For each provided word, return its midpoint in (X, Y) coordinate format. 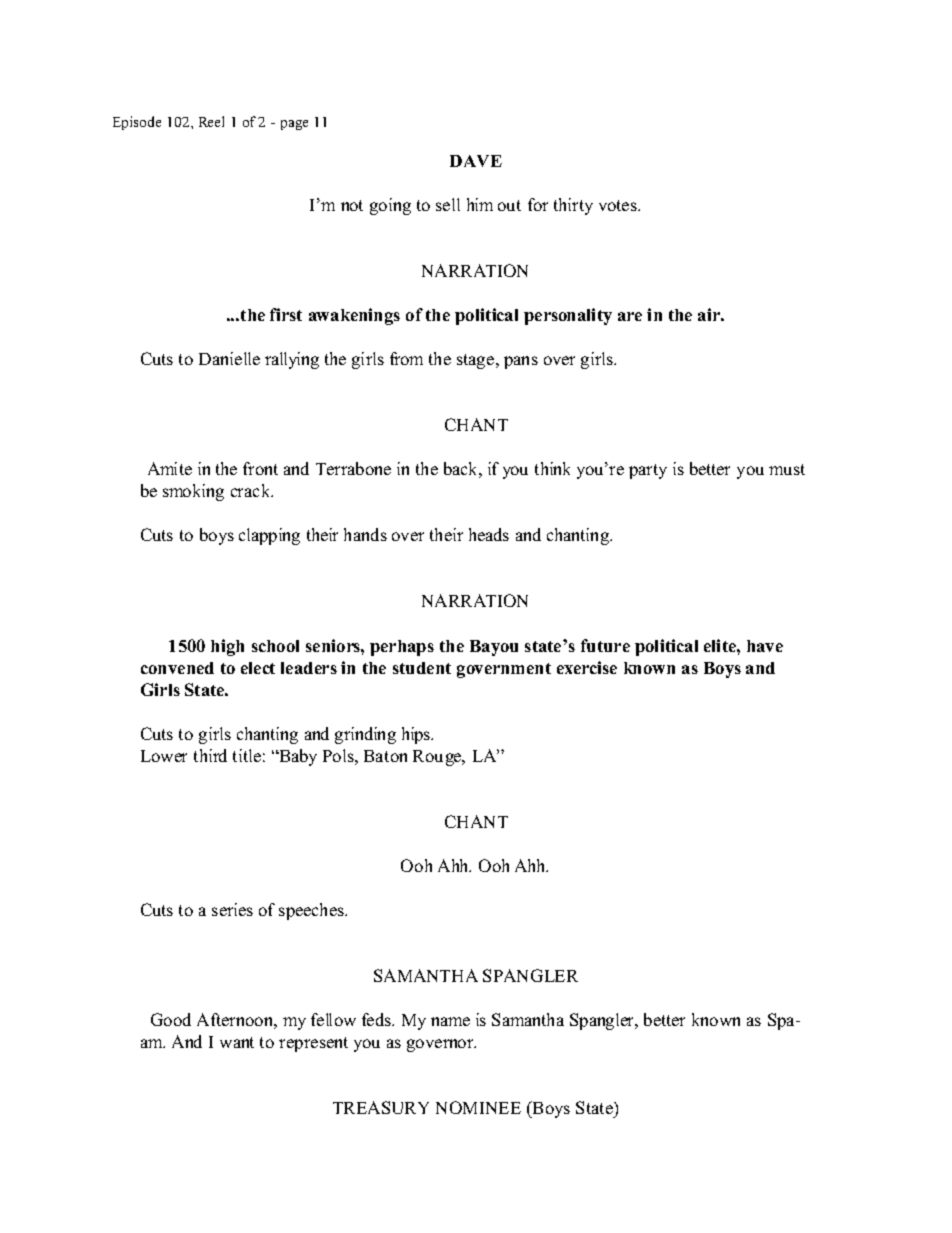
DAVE (476, 161)
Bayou (494, 648)
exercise (587, 667)
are (630, 316)
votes (619, 205)
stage (477, 361)
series (232, 909)
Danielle (229, 358)
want (237, 1042)
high (227, 647)
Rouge (438, 758)
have (765, 646)
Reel (211, 121)
